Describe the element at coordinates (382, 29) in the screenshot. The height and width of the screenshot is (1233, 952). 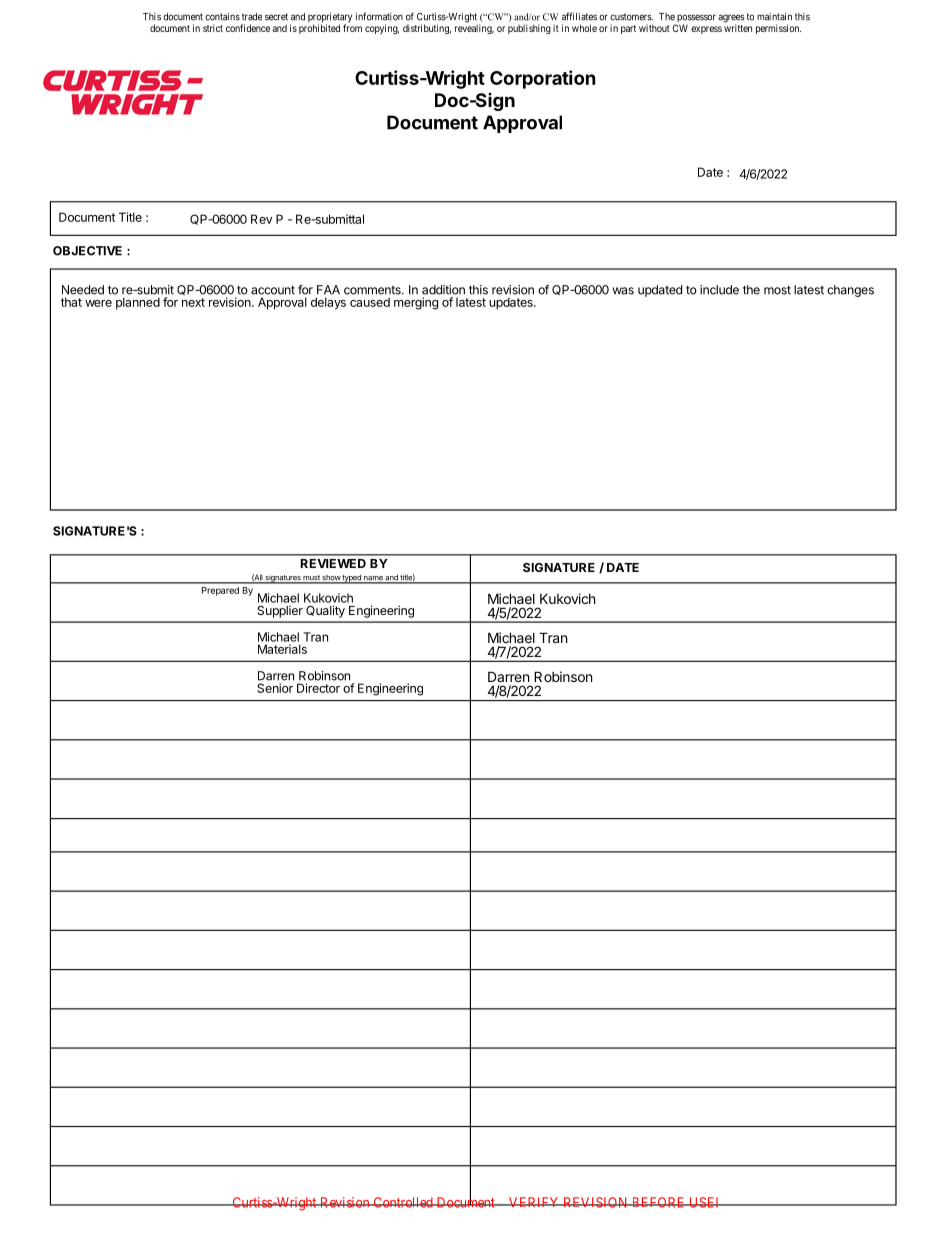
I see `copying` at that location.
